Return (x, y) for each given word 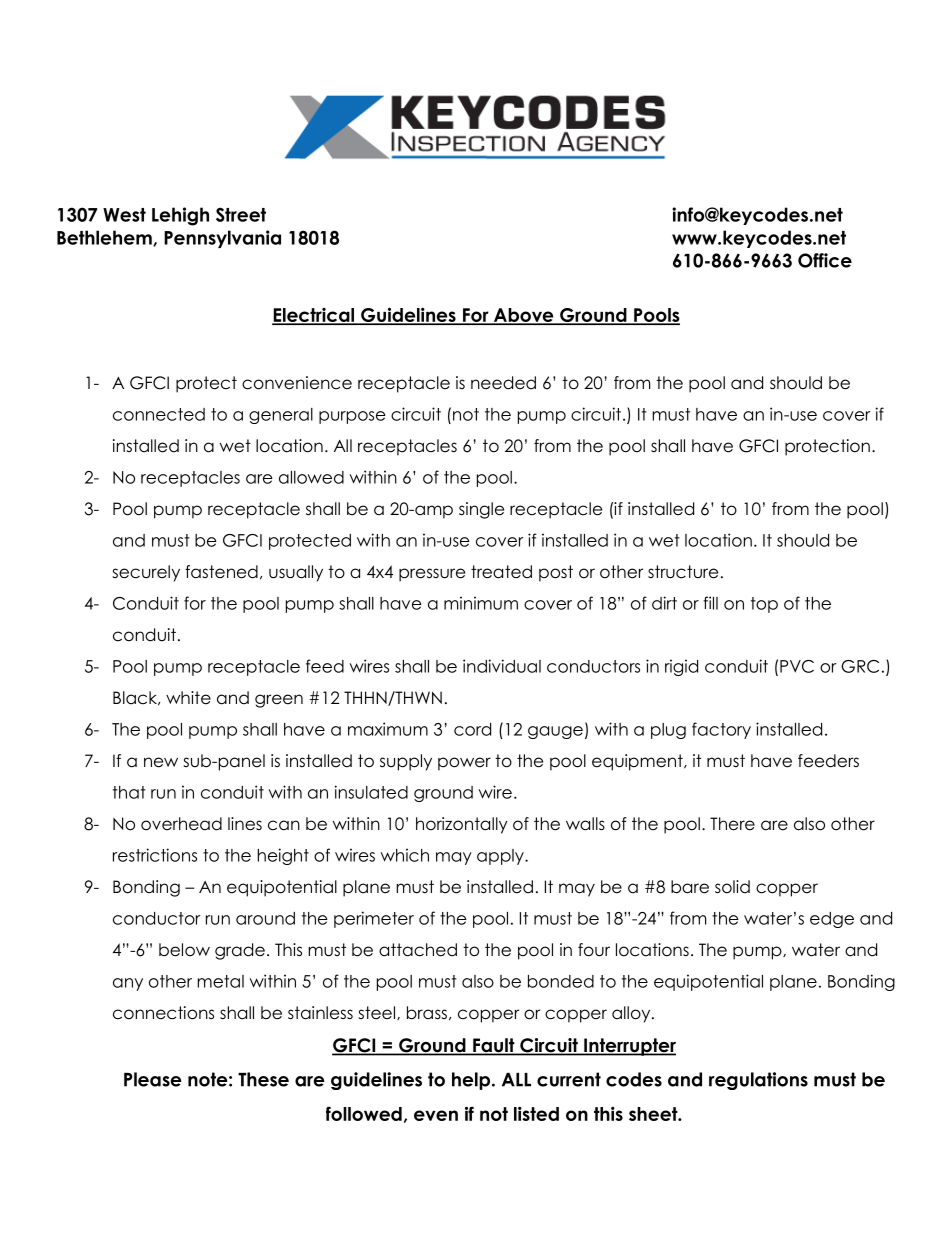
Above (524, 316)
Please (153, 1079)
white (188, 698)
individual (502, 666)
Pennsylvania (222, 239)
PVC (797, 666)
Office (825, 260)
